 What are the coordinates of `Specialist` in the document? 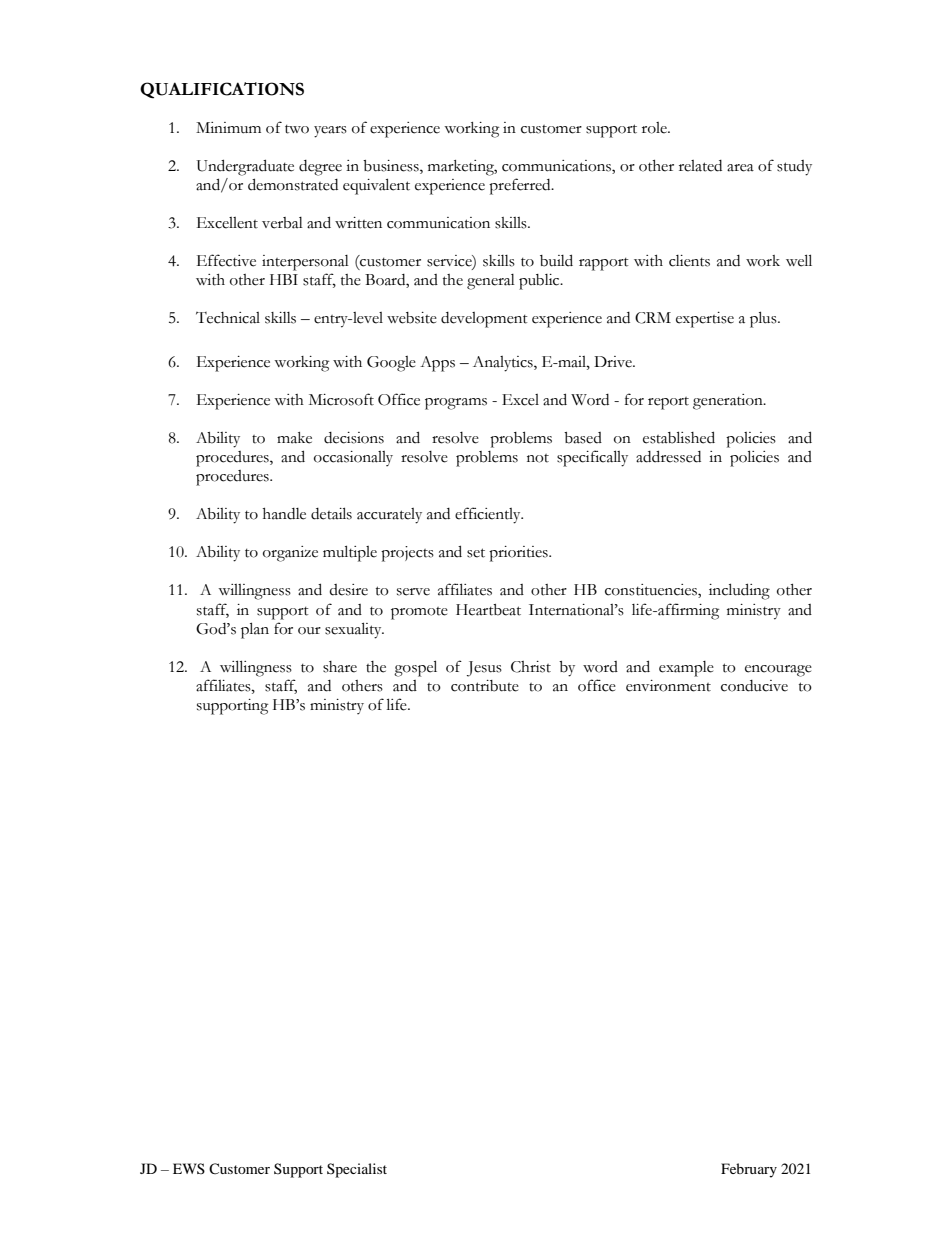 It's located at (357, 1170).
